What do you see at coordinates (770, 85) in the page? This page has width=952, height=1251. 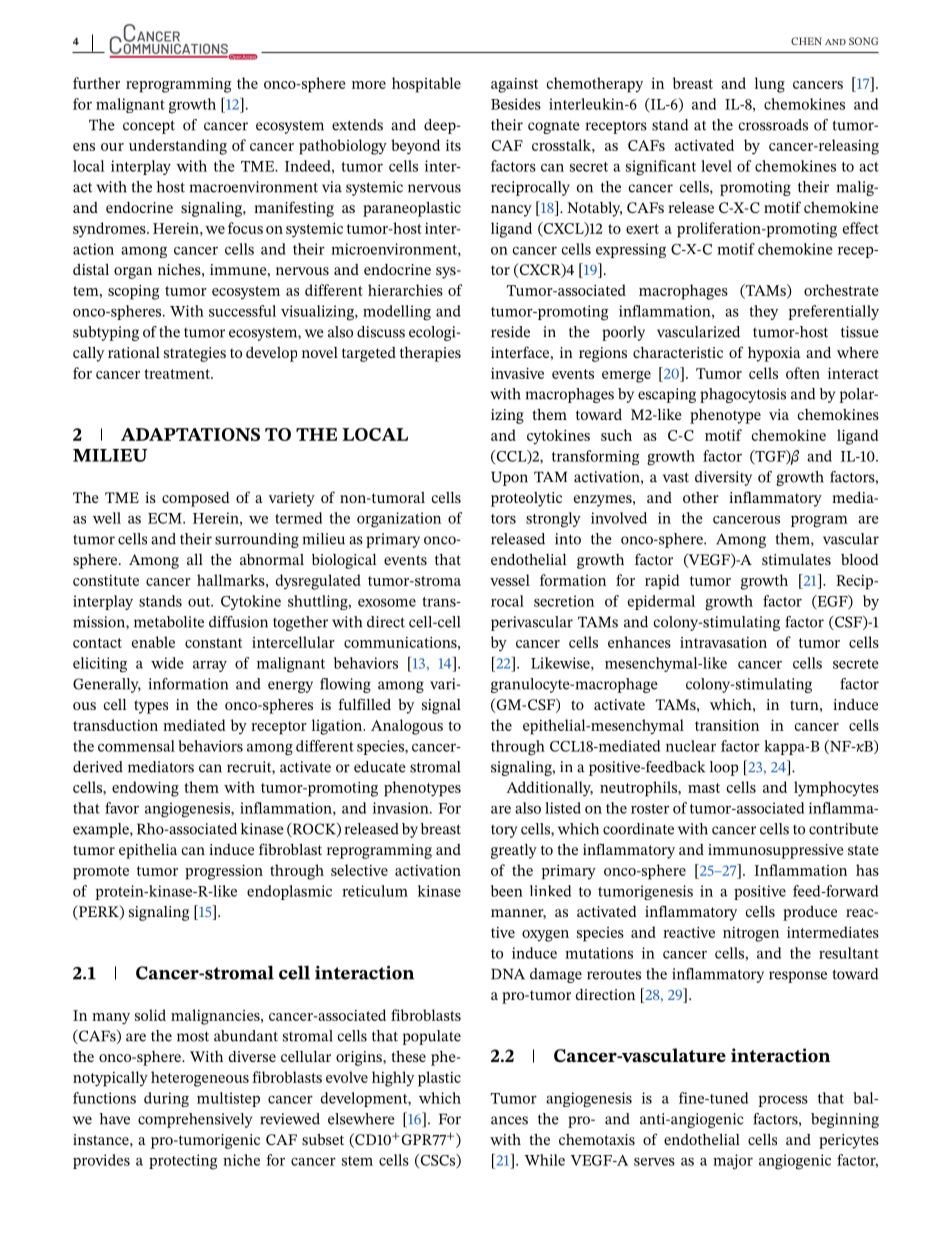 I see `lung` at bounding box center [770, 85].
